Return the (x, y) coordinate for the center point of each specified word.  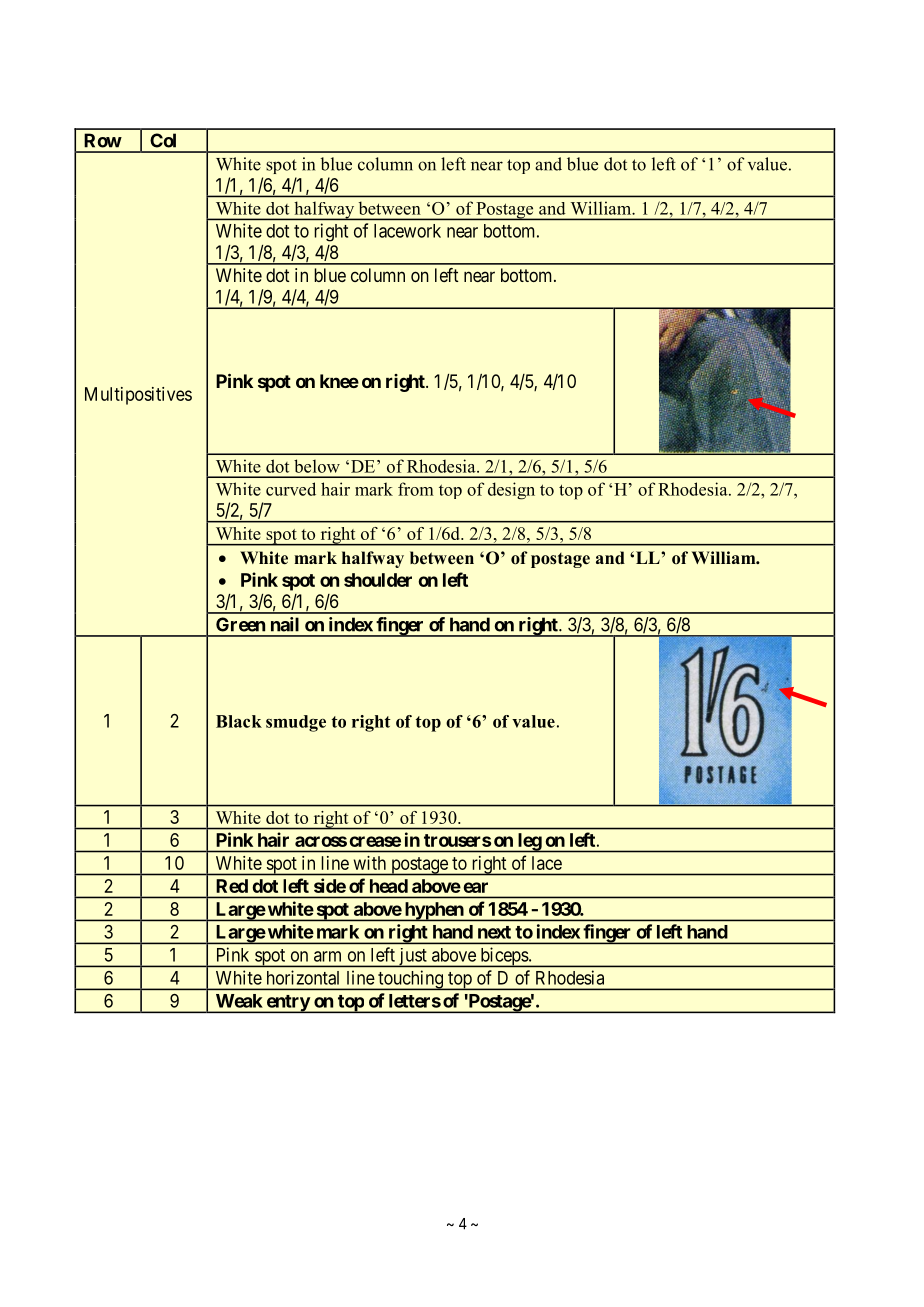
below (317, 466)
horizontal (303, 977)
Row (103, 140)
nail (285, 624)
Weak (239, 1001)
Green (240, 624)
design (511, 491)
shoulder (378, 580)
